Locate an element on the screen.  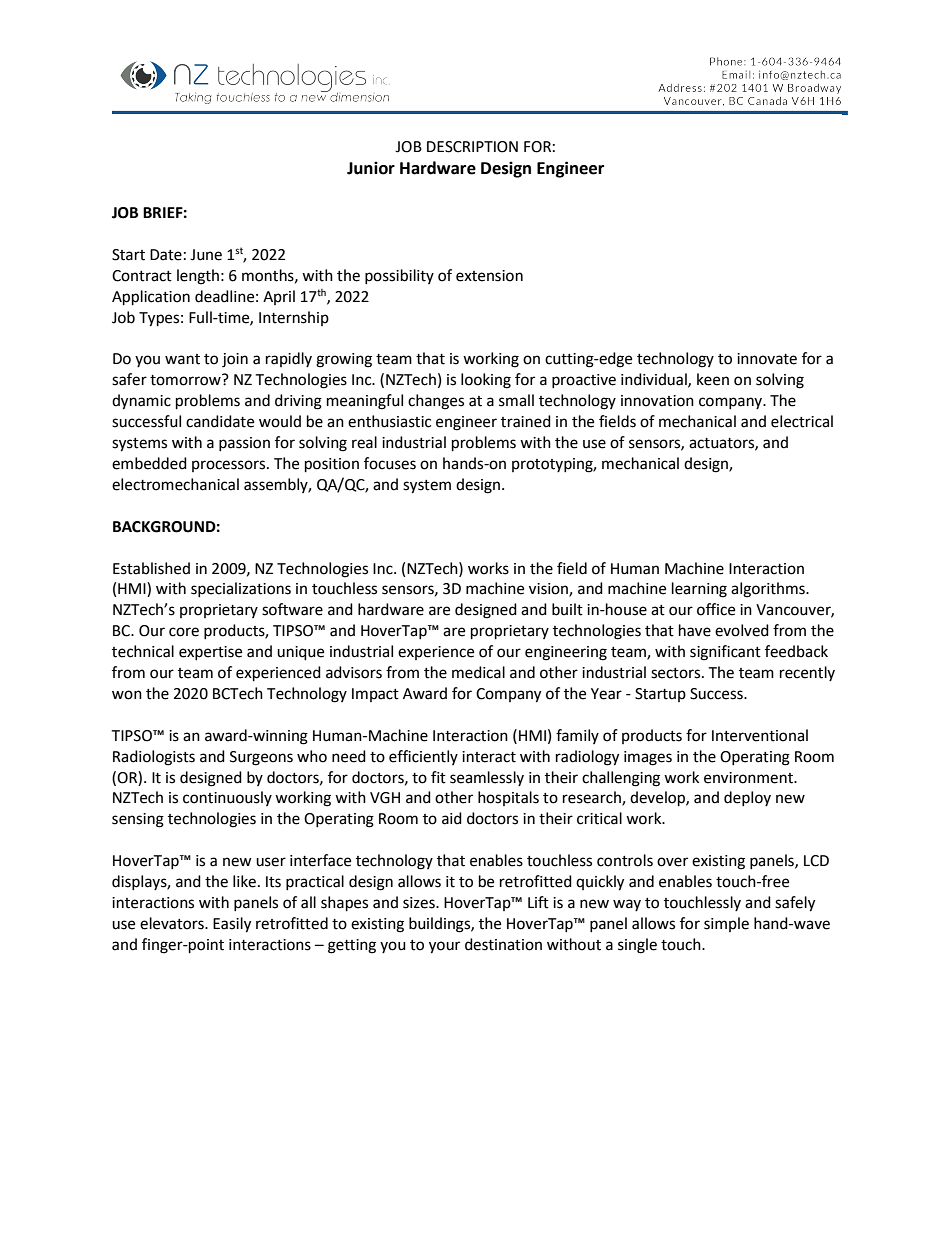
Surgeons is located at coordinates (261, 758).
